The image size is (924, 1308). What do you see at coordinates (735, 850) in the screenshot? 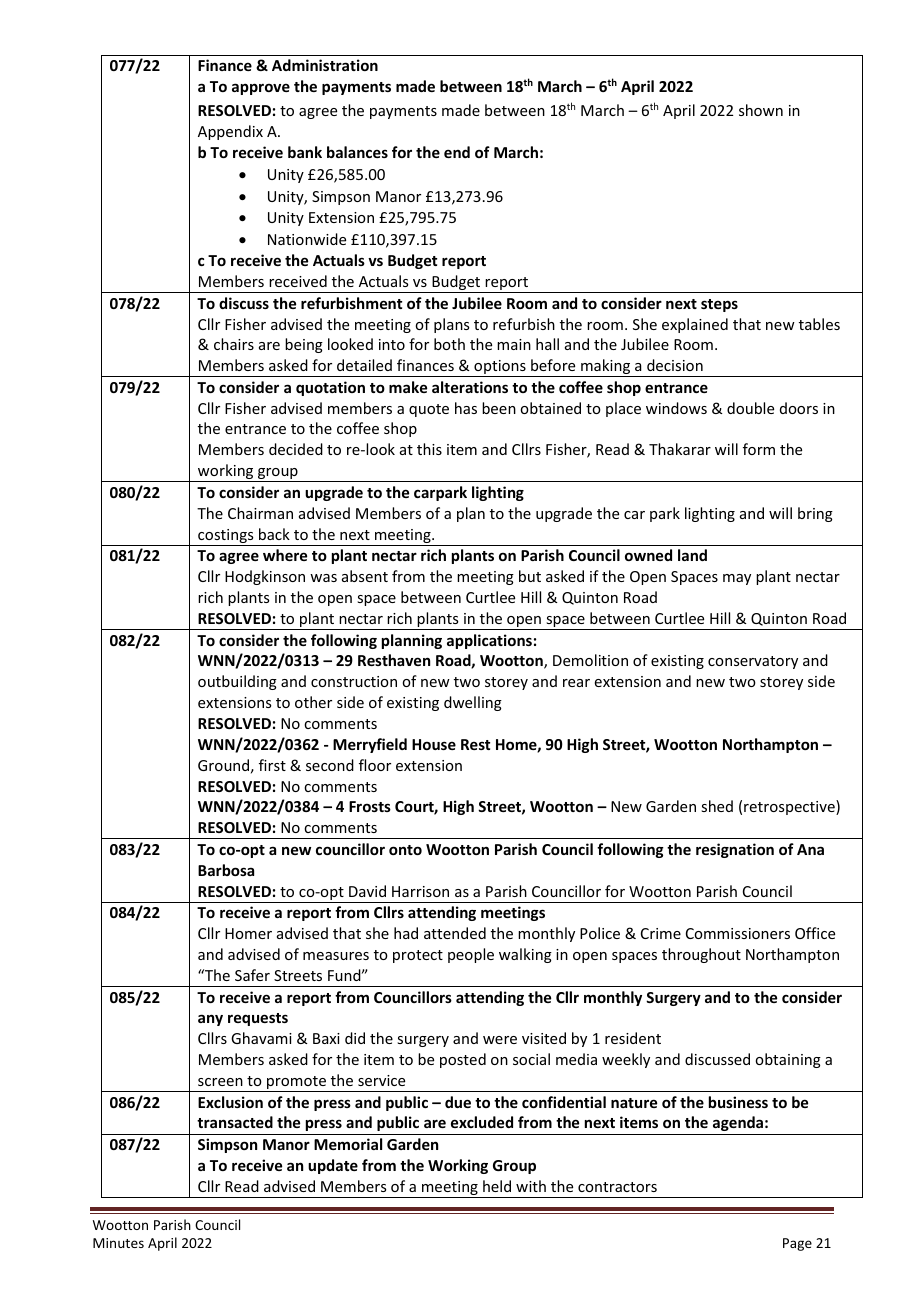
I see `resignation` at bounding box center [735, 850].
